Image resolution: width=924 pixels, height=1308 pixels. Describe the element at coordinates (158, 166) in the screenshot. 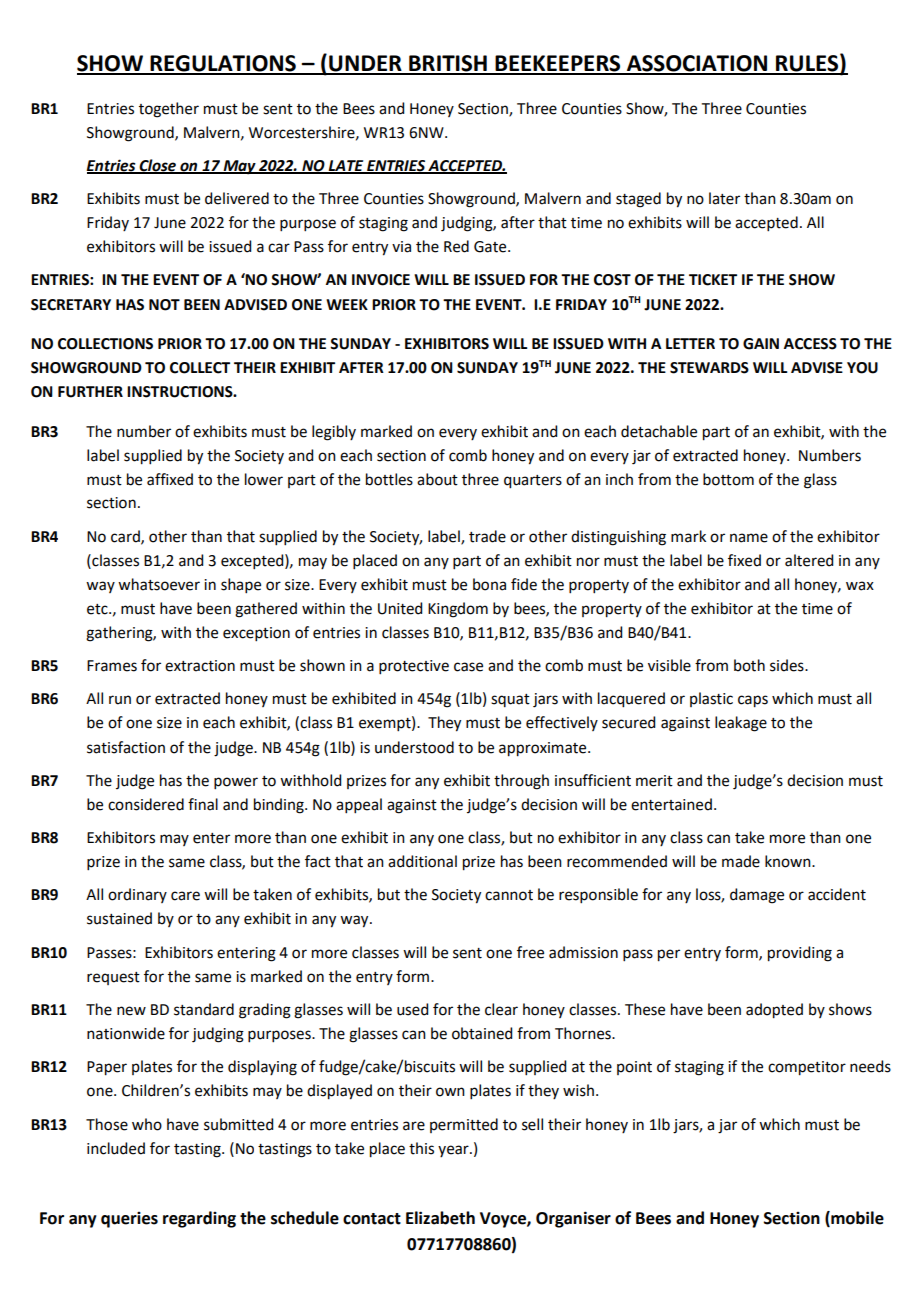

I see `Close` at that location.
